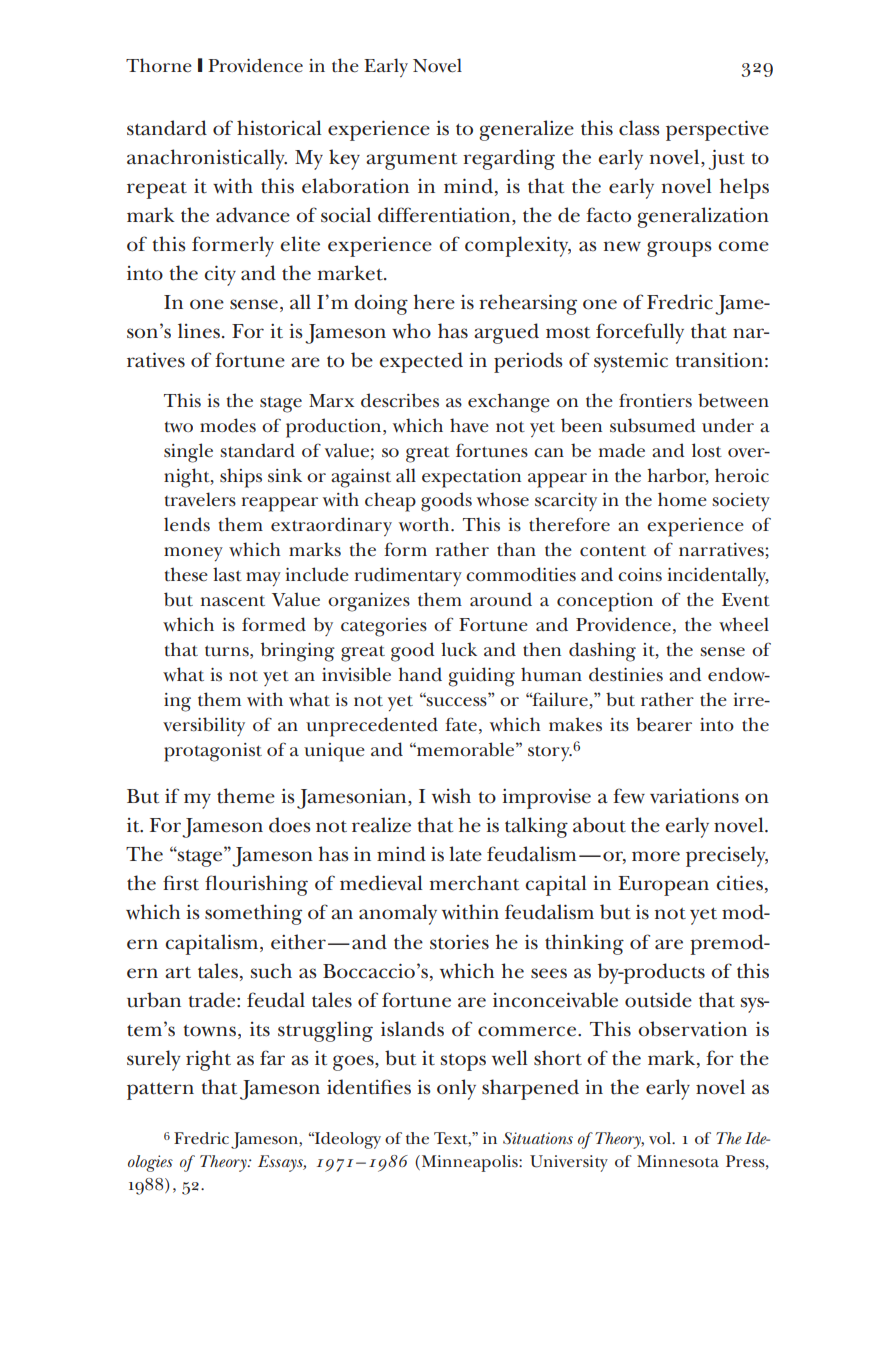 The image size is (896, 1345). I want to click on historical, so click(279, 128).
